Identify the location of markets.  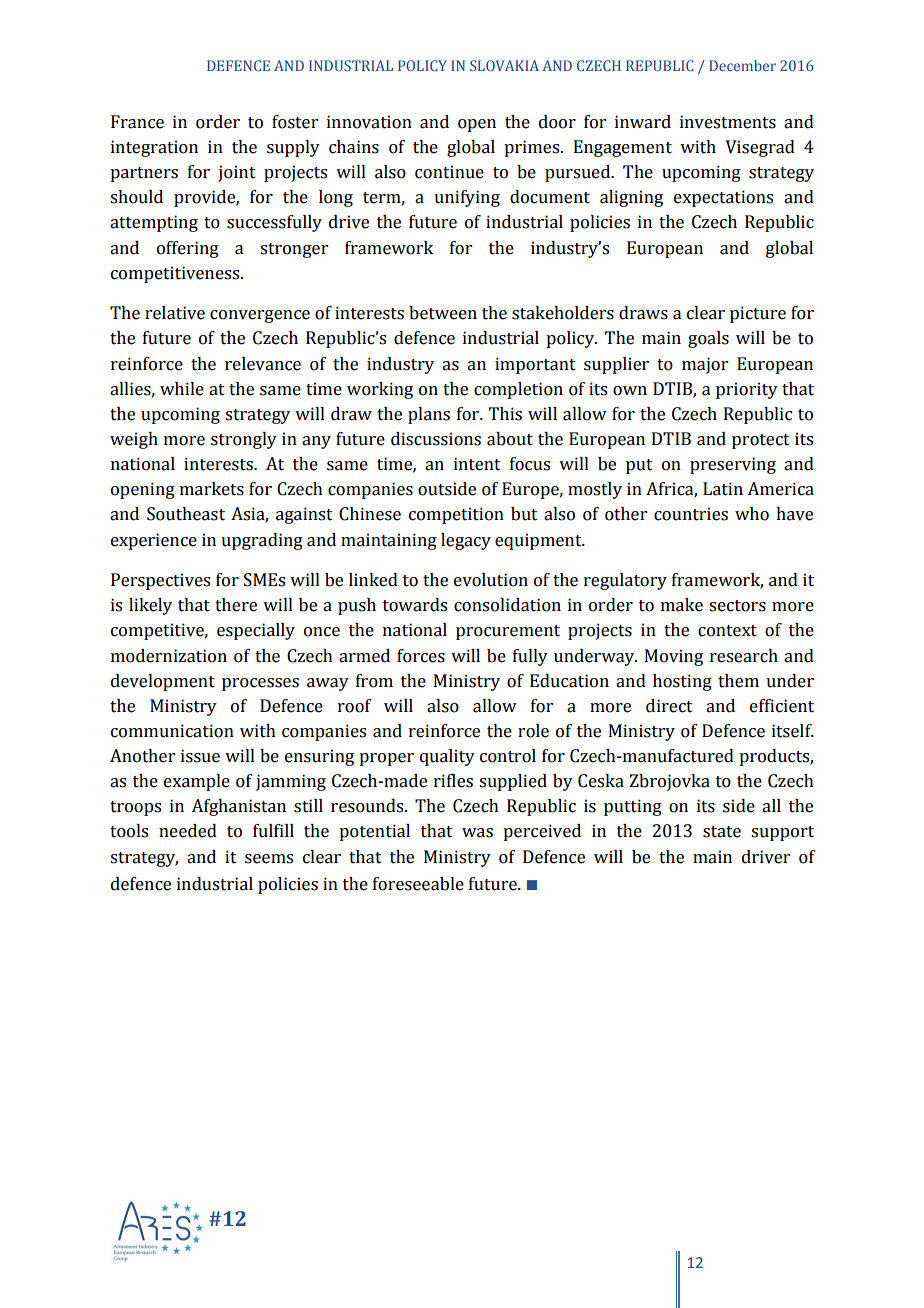
(212, 489).
